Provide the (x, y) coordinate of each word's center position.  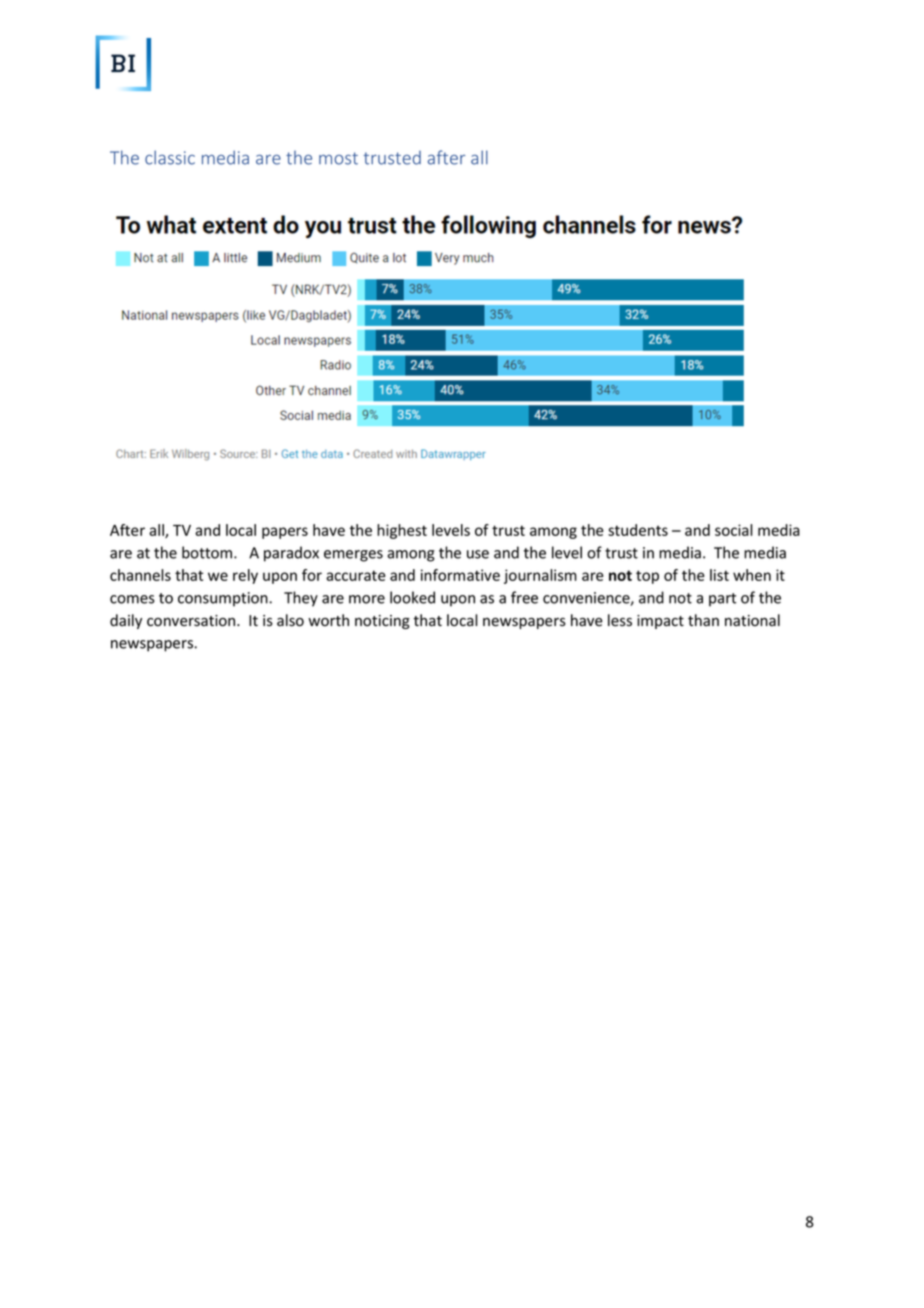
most (338, 158)
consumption (224, 599)
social (734, 530)
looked (412, 597)
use (478, 554)
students (638, 530)
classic (170, 157)
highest (402, 531)
